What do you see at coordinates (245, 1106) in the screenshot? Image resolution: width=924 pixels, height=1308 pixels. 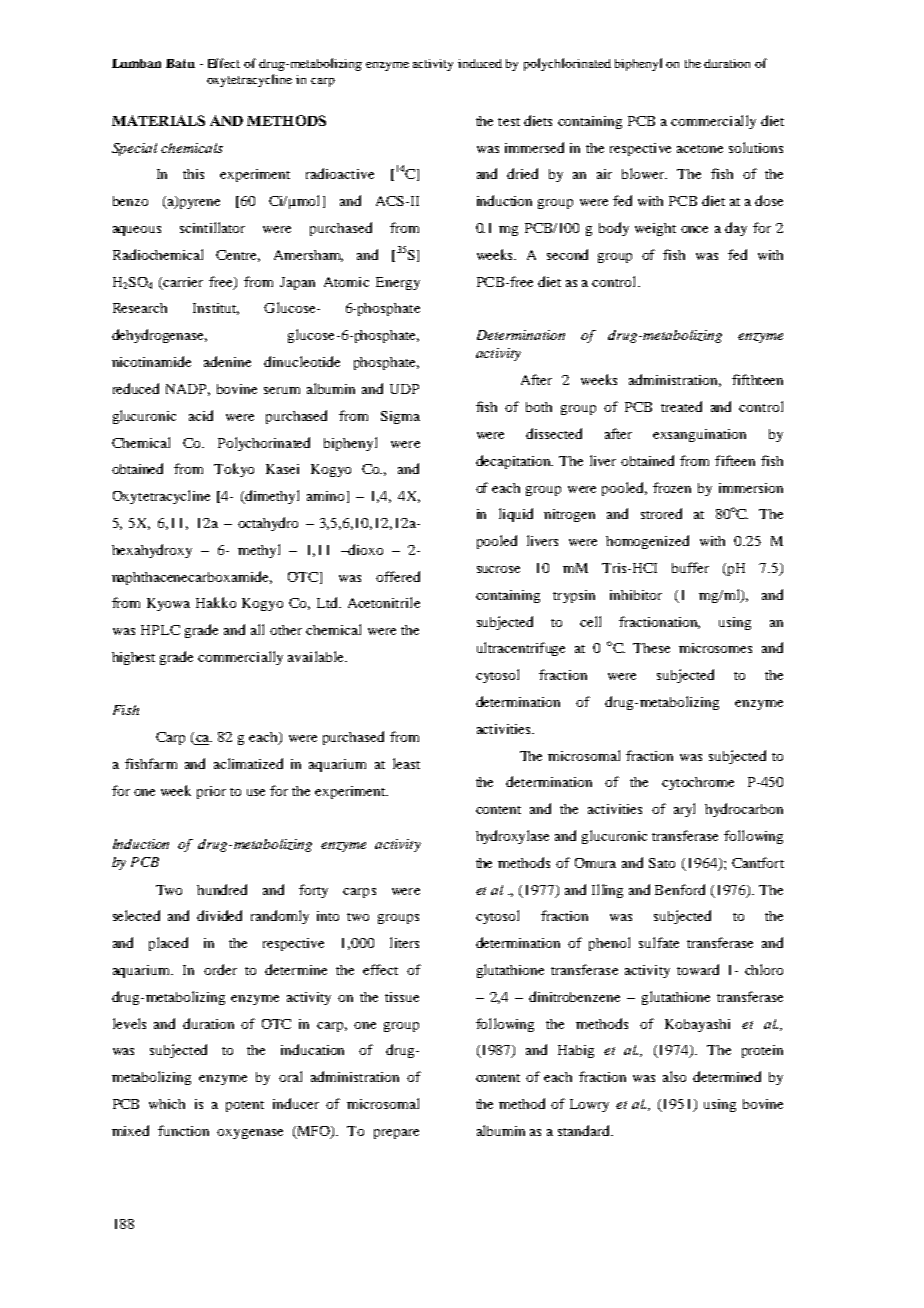 I see `potent` at bounding box center [245, 1106].
